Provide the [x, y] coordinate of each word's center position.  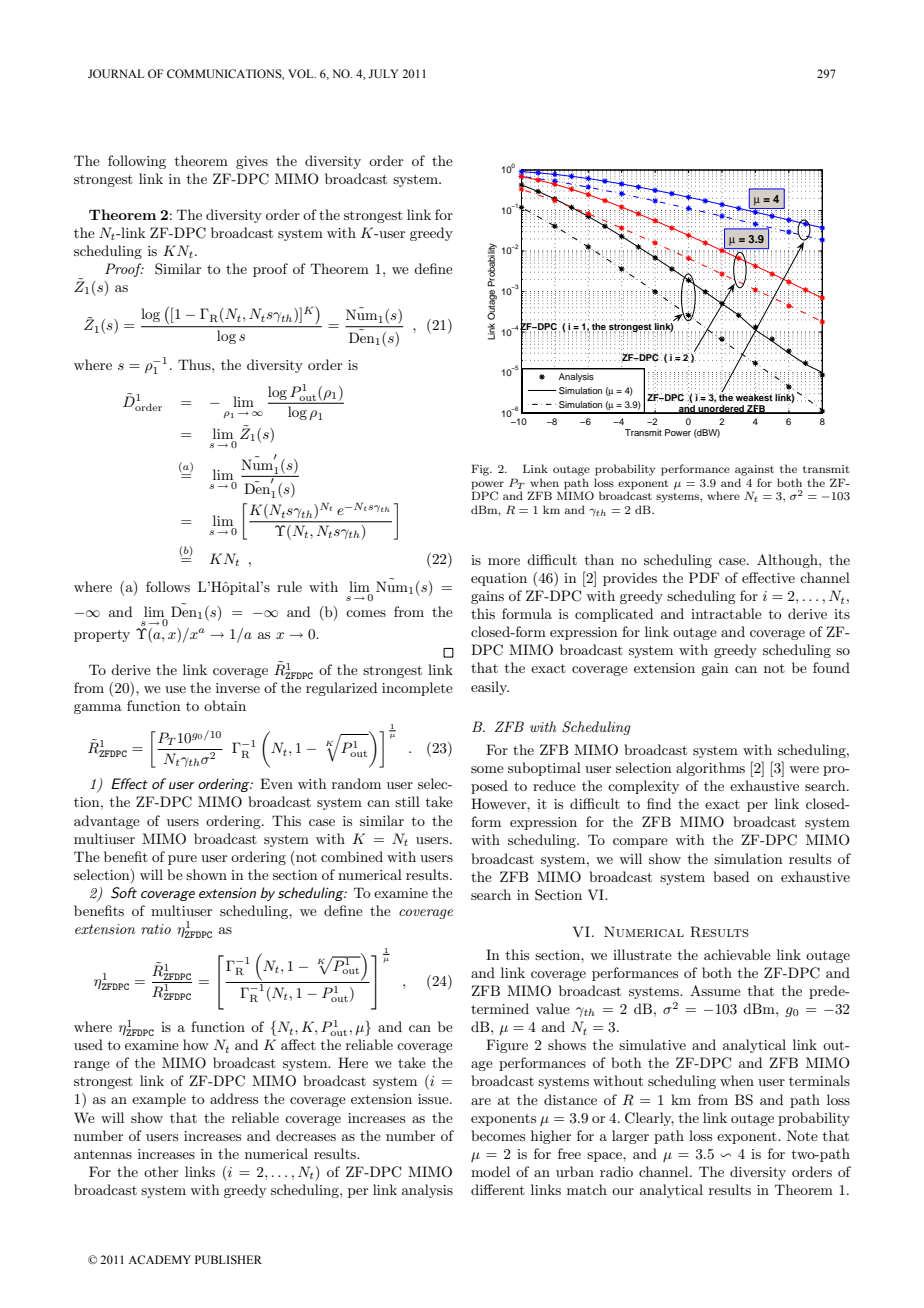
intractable [726, 613]
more [504, 561]
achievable [737, 954]
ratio [156, 929]
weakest [754, 397]
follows [168, 586]
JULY [384, 73]
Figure [507, 1046]
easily [490, 688]
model [490, 1171]
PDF [704, 577]
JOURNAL [116, 73]
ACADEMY [159, 1259]
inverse [238, 688]
